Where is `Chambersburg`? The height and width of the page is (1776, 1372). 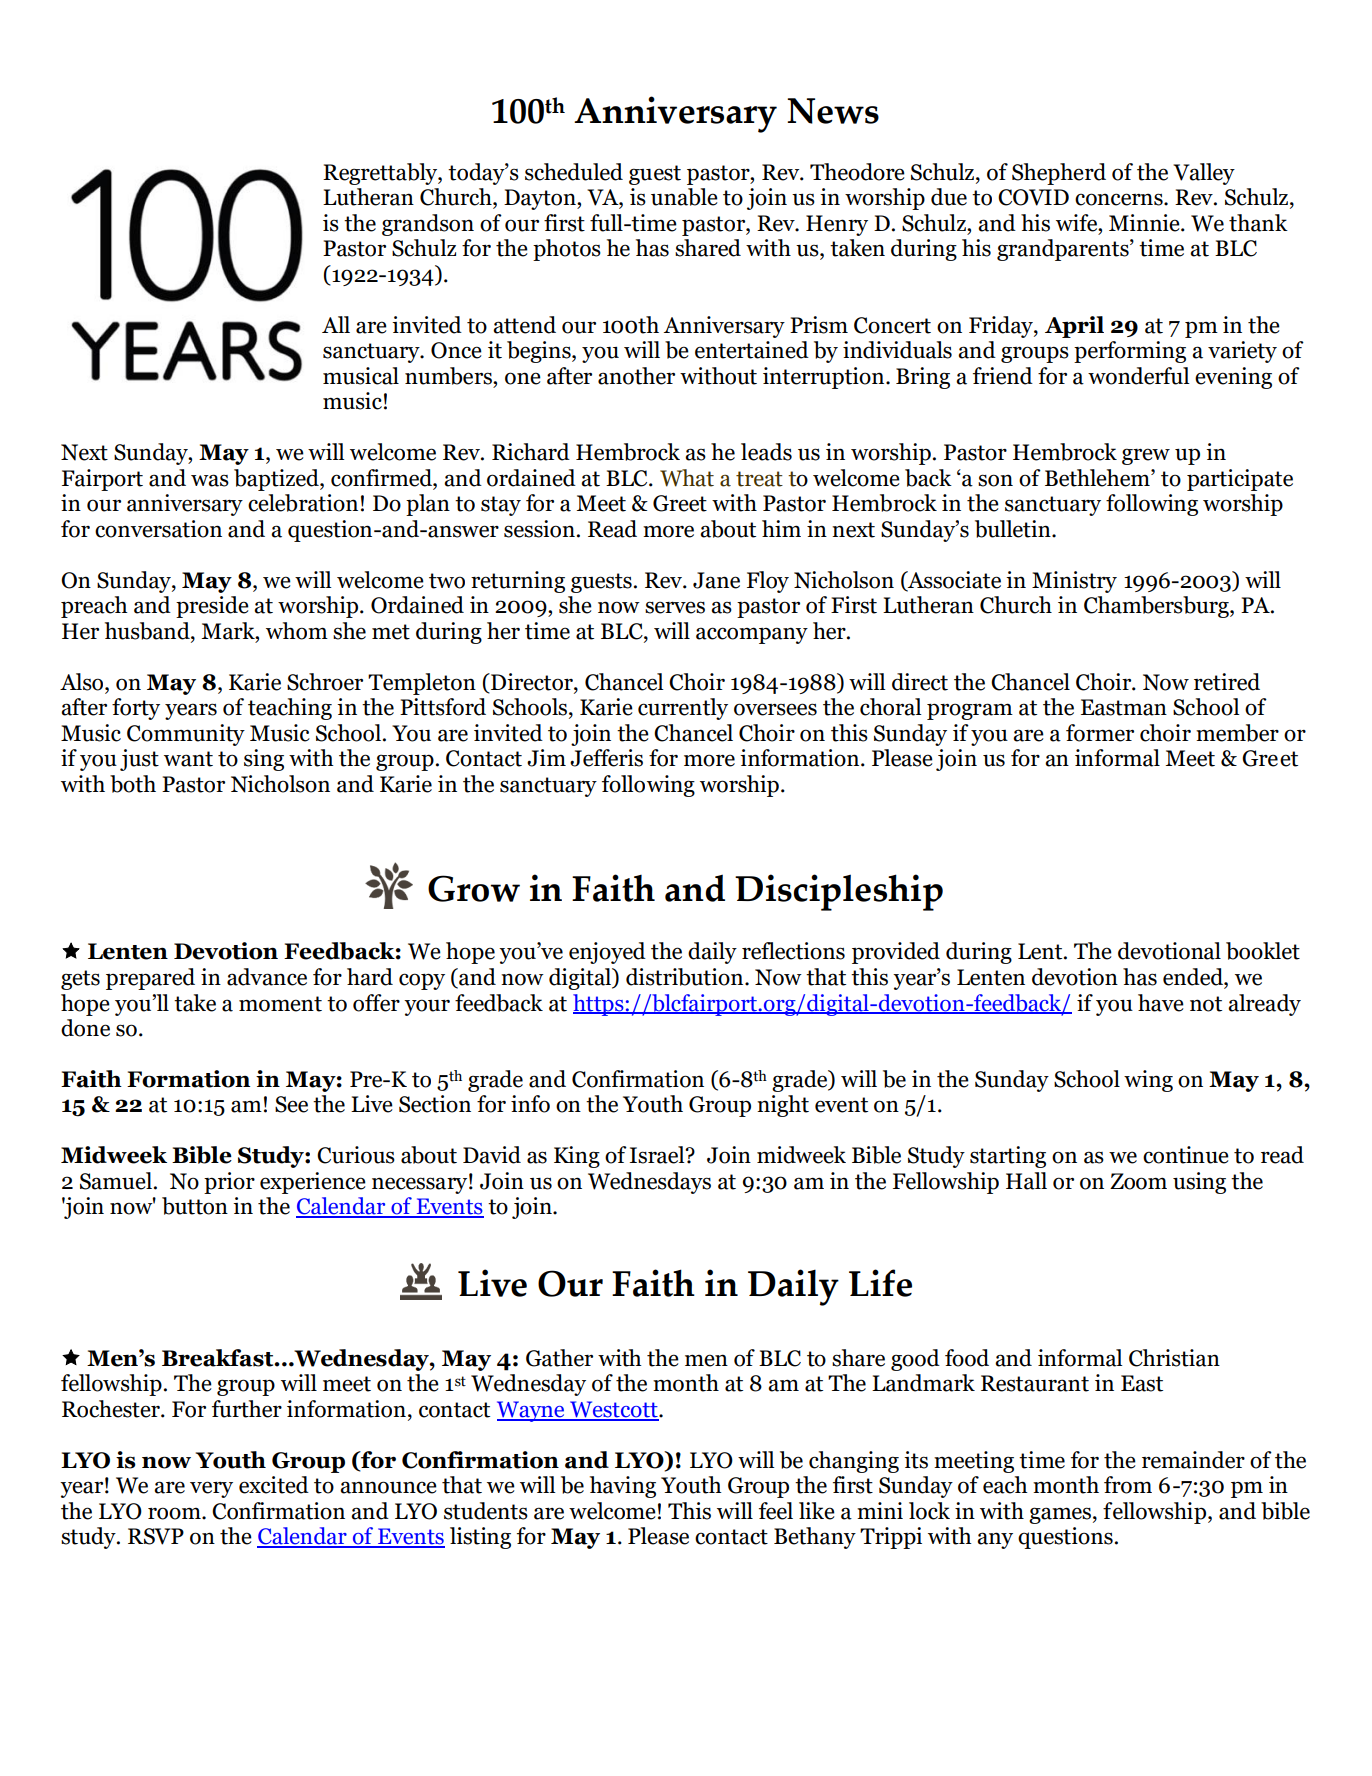 Chambersburg is located at coordinates (1157, 607).
